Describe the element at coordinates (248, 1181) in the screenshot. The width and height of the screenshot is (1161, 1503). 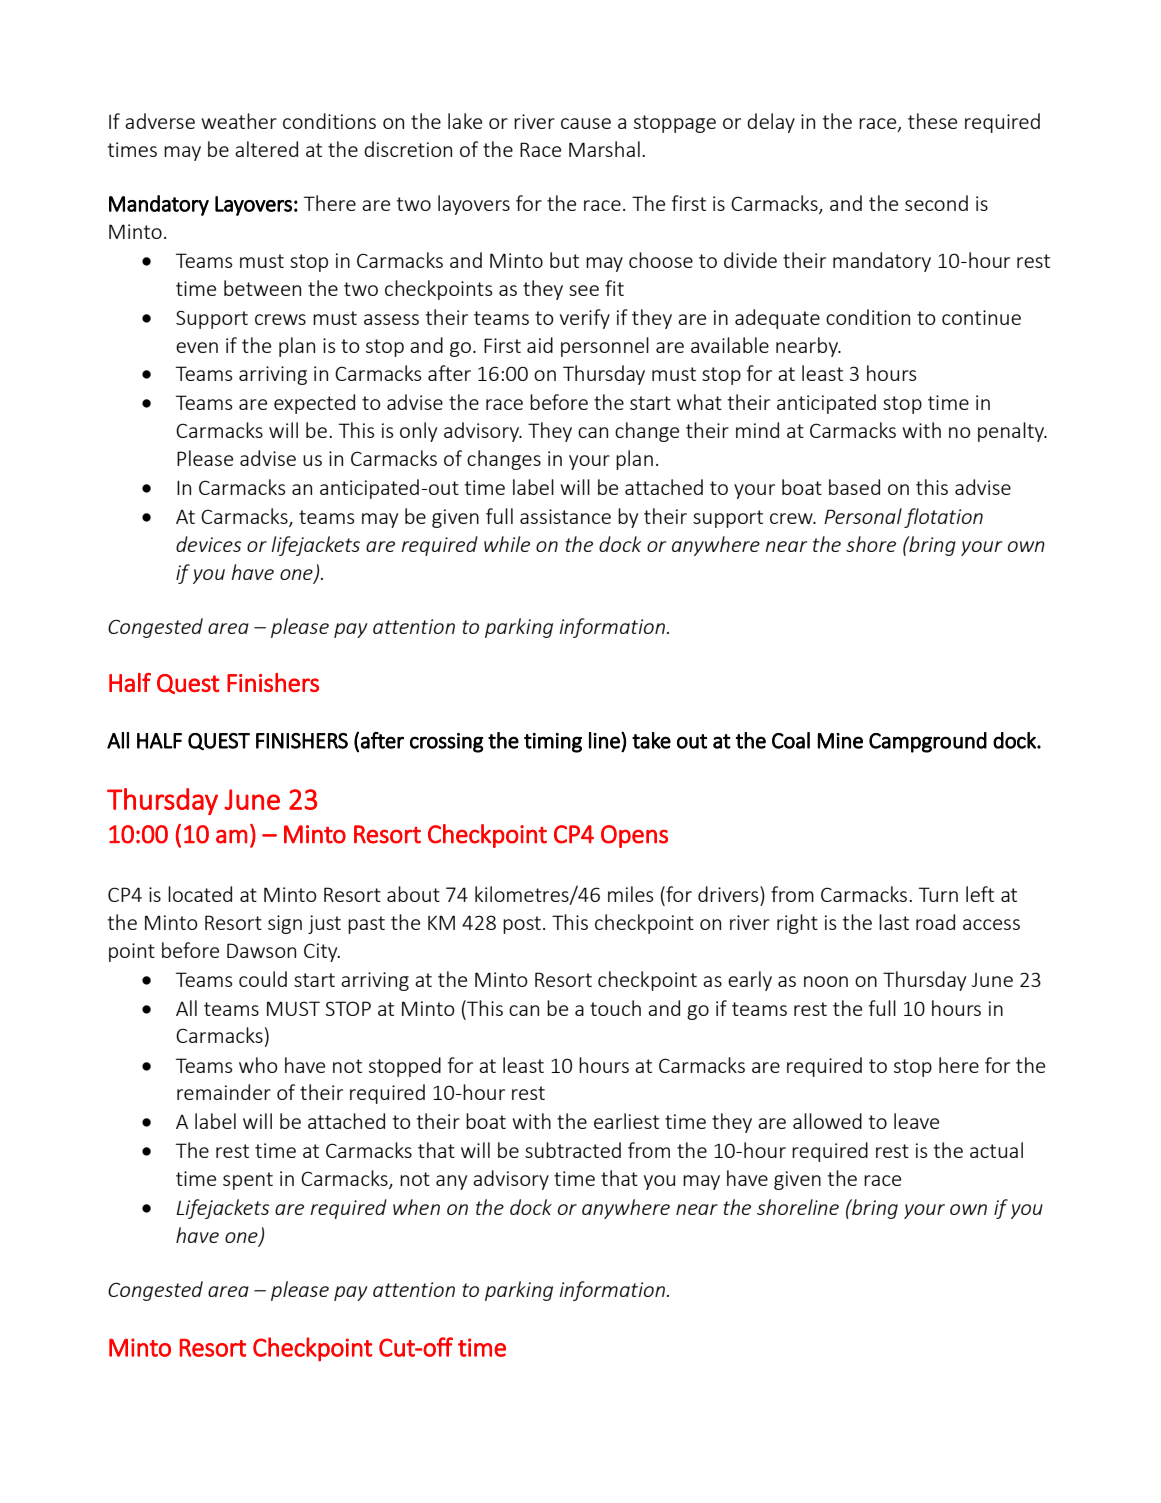
I see `spent` at that location.
